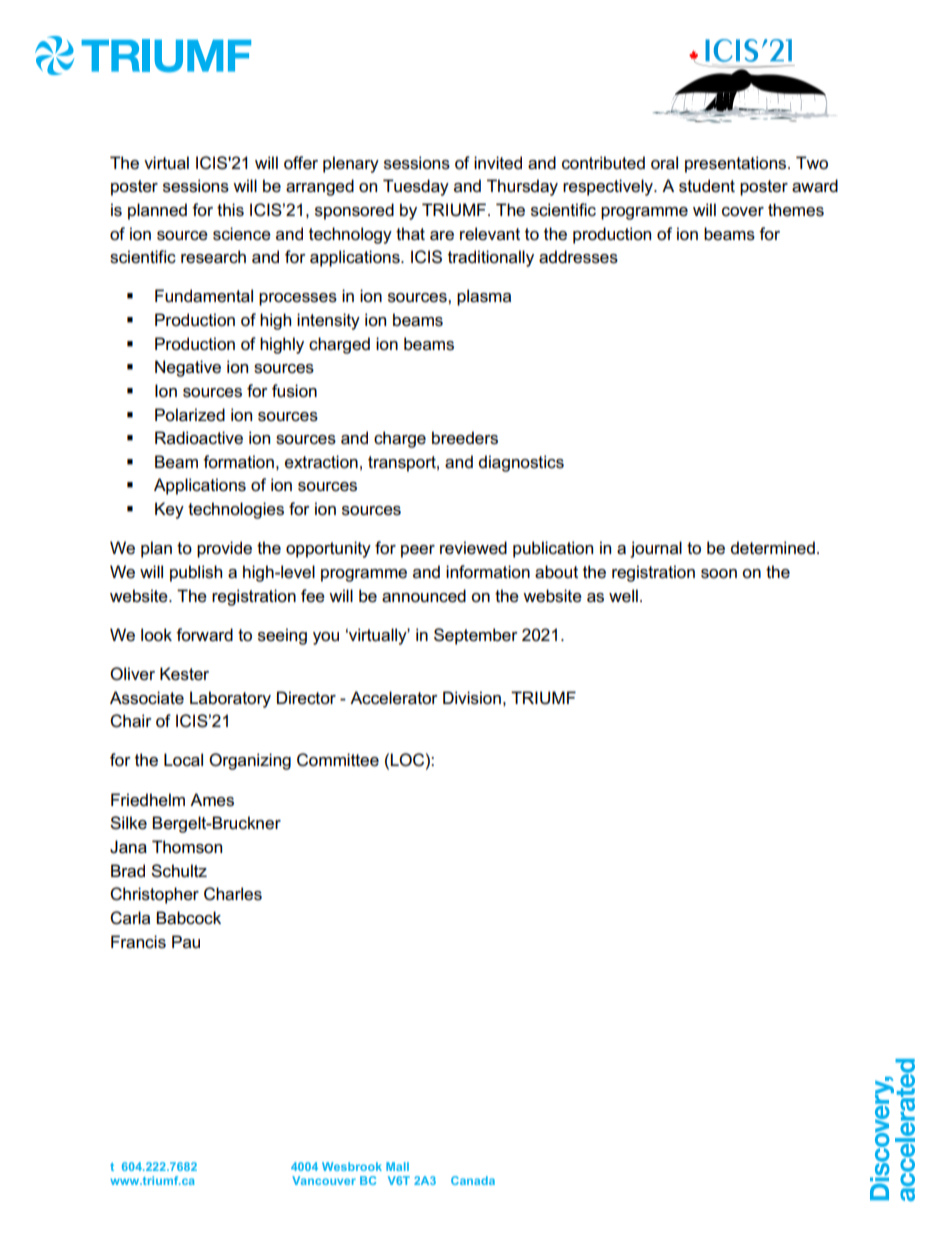  Describe the element at coordinates (230, 699) in the page. I see `Laboratory` at that location.
